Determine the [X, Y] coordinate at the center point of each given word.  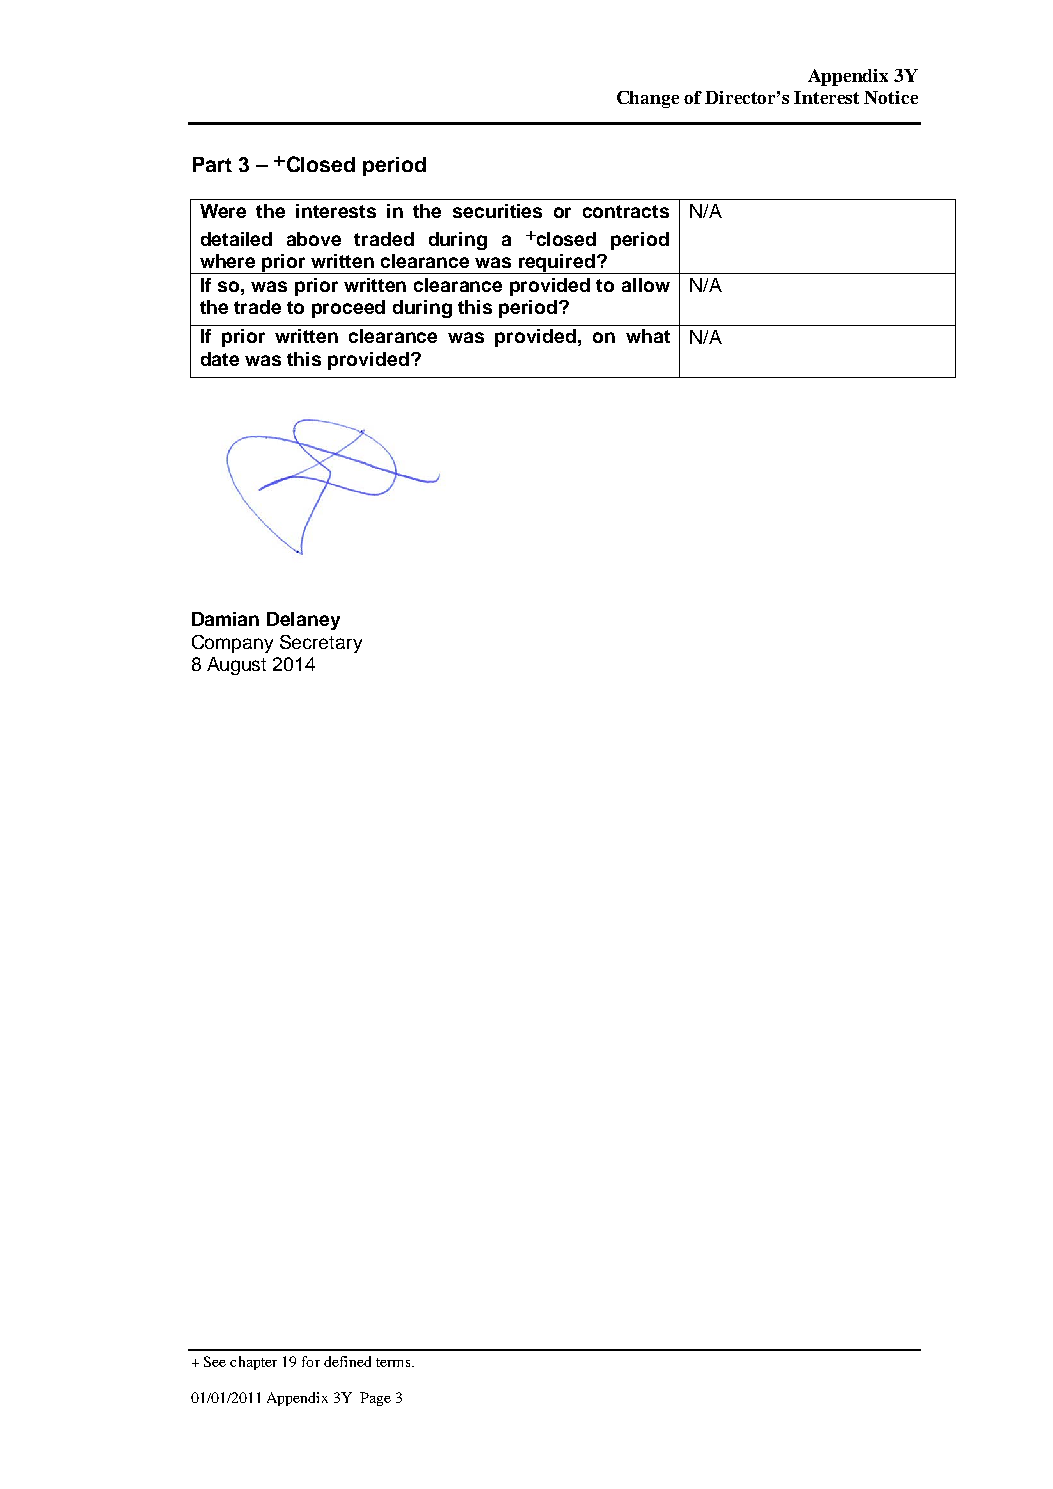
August [236, 666]
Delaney [303, 621]
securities [497, 211]
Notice [891, 97]
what [648, 336]
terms [394, 1362]
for [311, 1361]
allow [646, 285]
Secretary [321, 644]
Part [212, 164]
